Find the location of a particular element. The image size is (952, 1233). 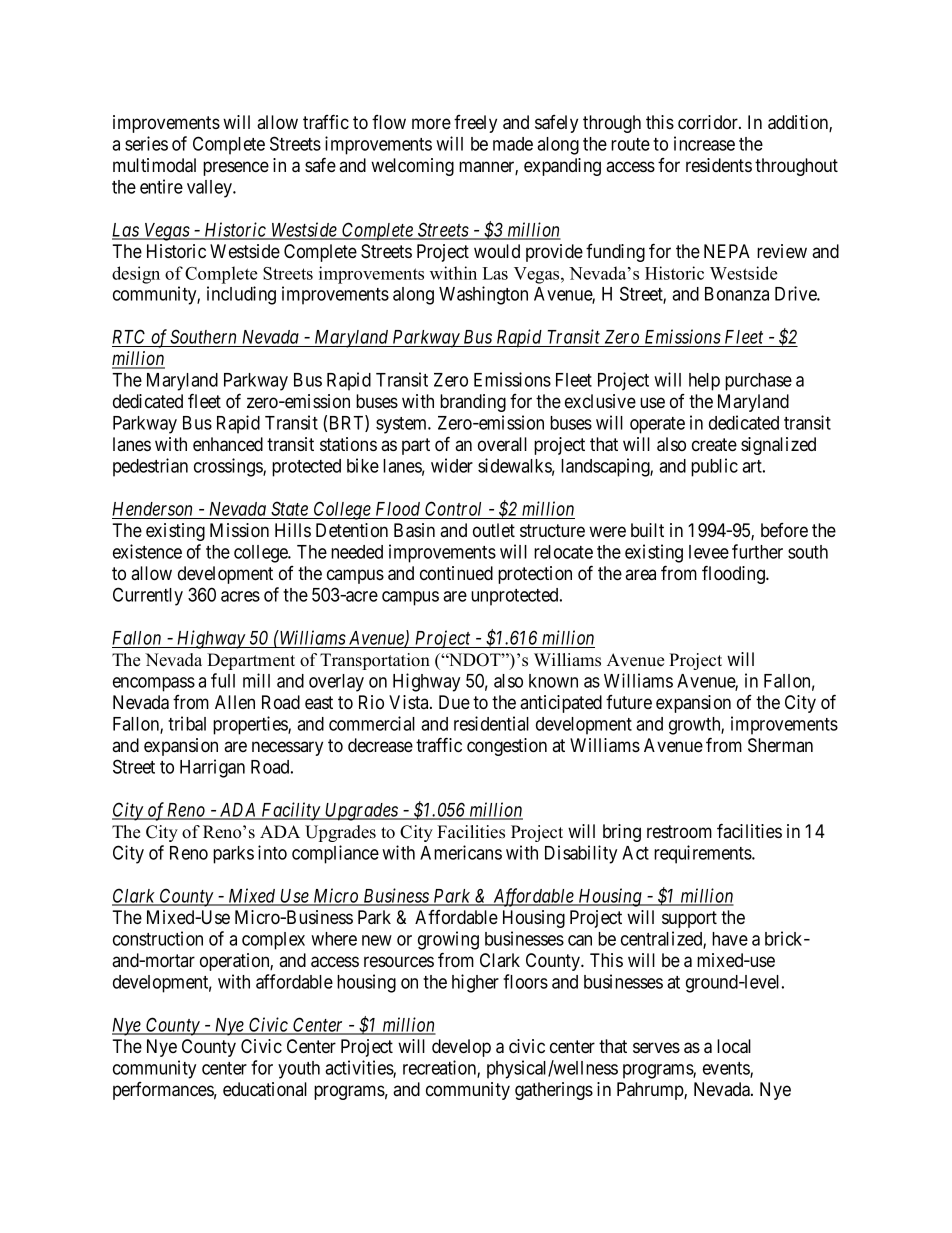

branding is located at coordinates (473, 403).
